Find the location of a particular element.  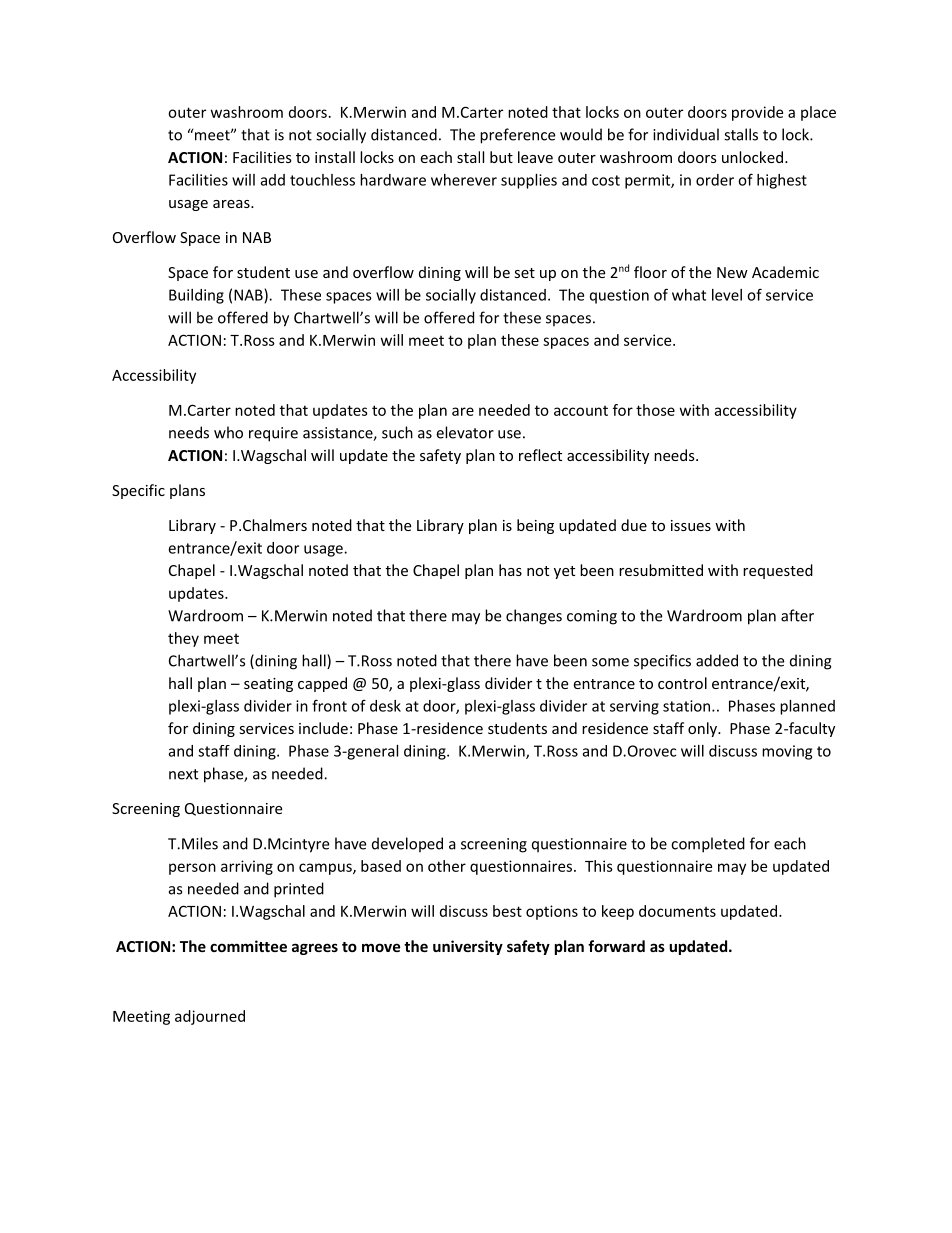

moving is located at coordinates (787, 752).
